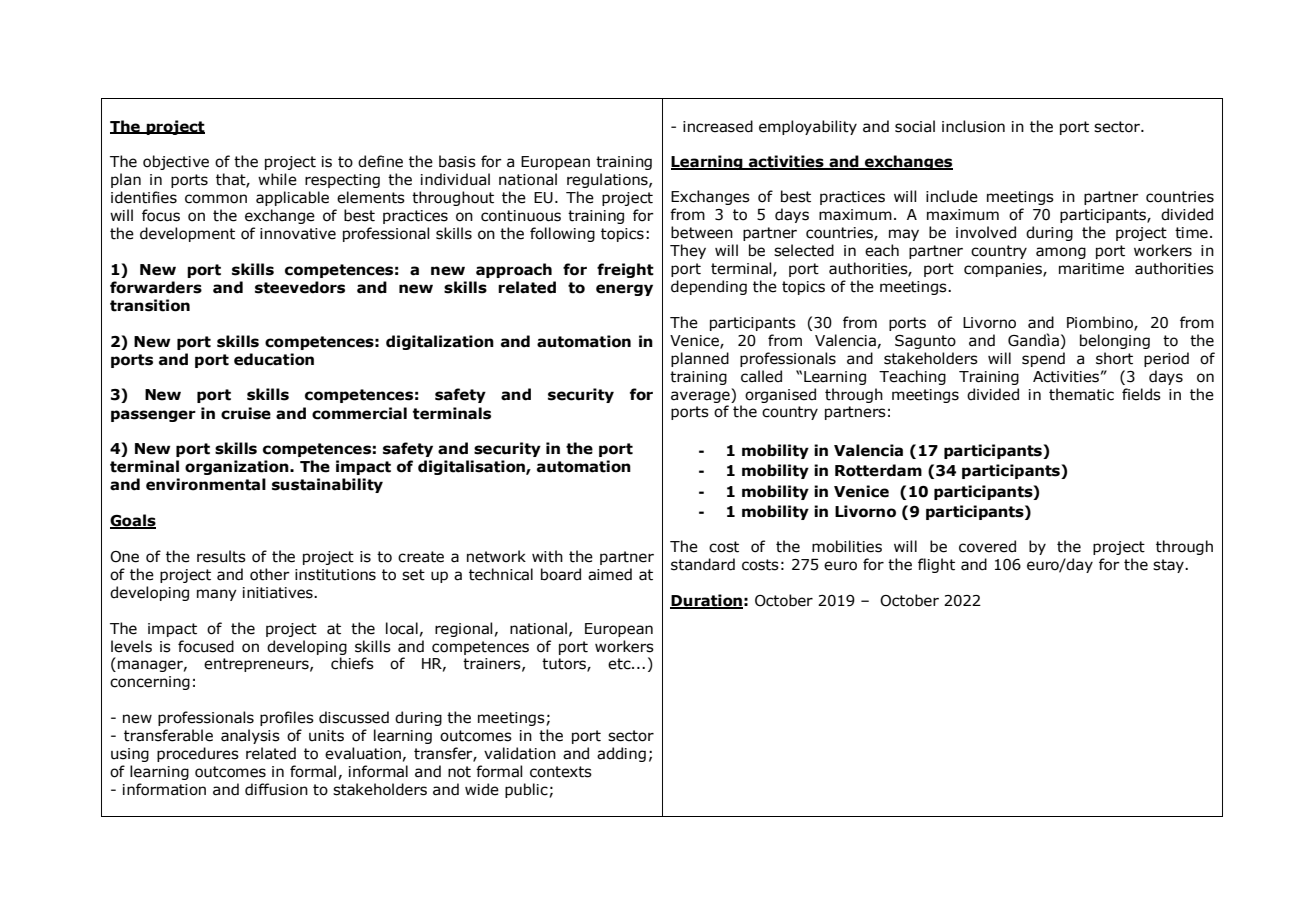 Image resolution: width=1308 pixels, height=924 pixels. I want to click on covered, so click(987, 546).
